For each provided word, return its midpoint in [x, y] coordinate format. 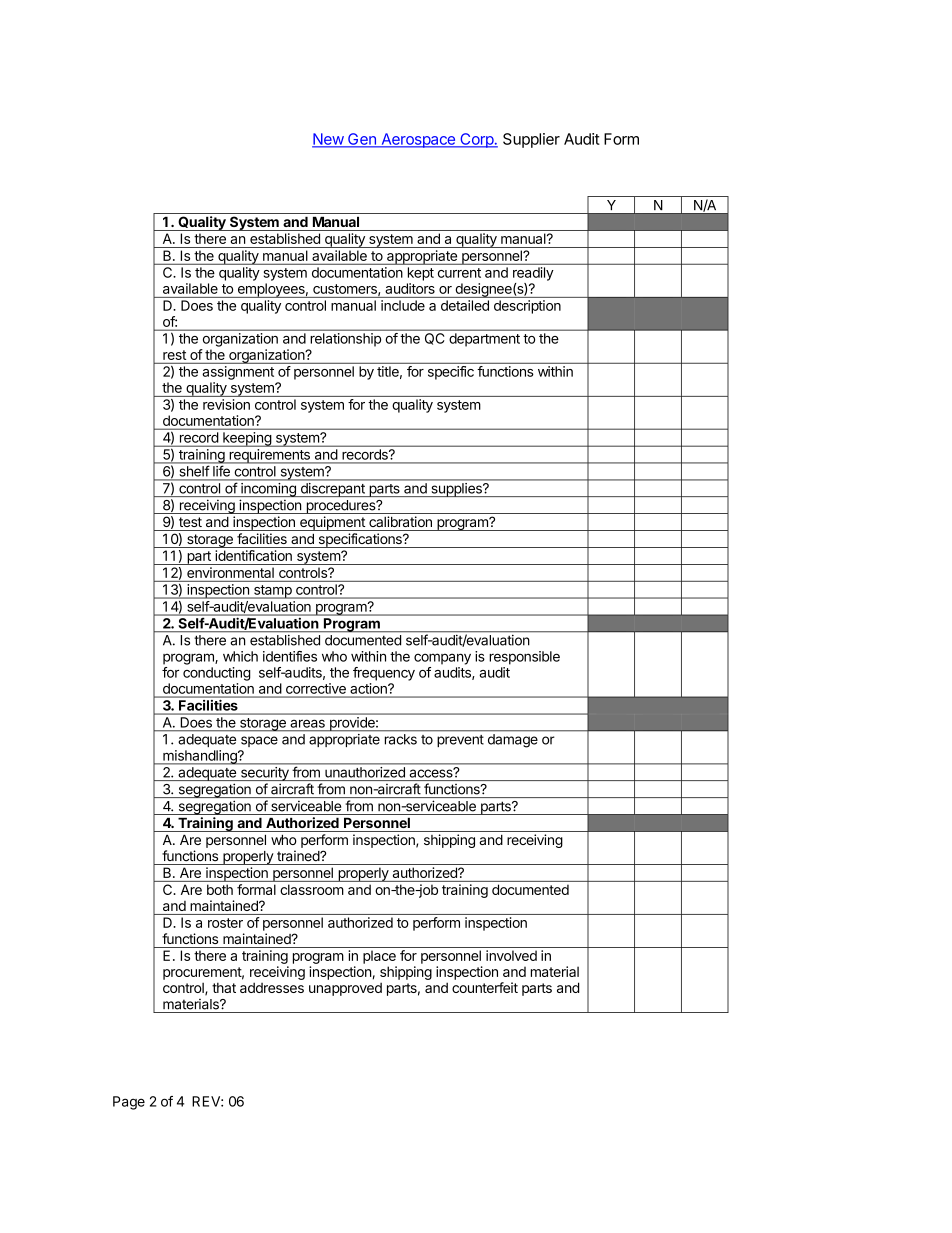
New [328, 140]
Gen [362, 140]
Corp [476, 140]
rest [174, 355]
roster [225, 923]
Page [129, 1103]
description [527, 307]
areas [308, 724]
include [403, 305]
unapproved [345, 989]
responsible [524, 658]
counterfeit [485, 987]
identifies [290, 656]
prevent [461, 741]
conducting [217, 674]
